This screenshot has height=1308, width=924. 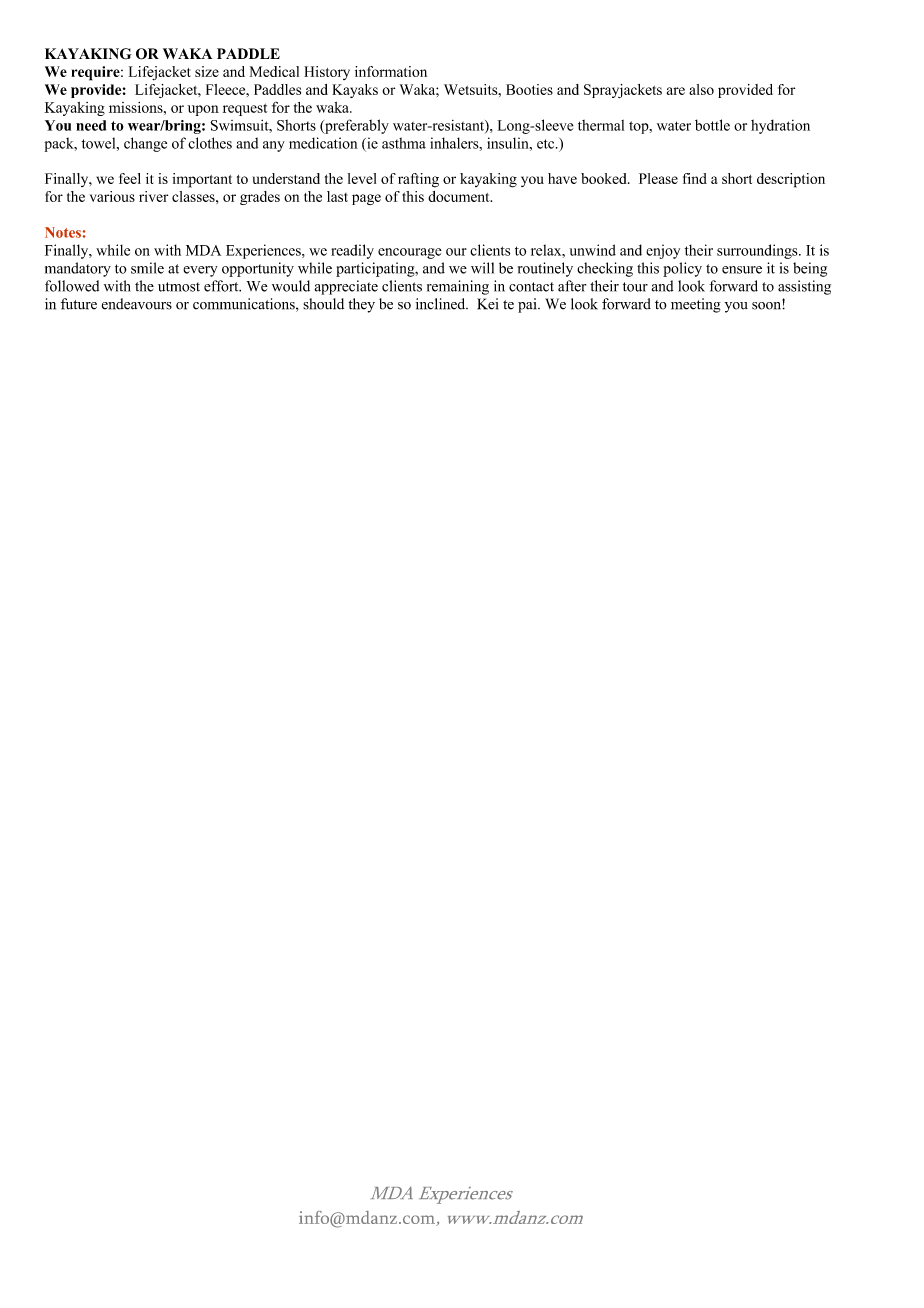 What do you see at coordinates (327, 73) in the screenshot?
I see `History` at bounding box center [327, 73].
